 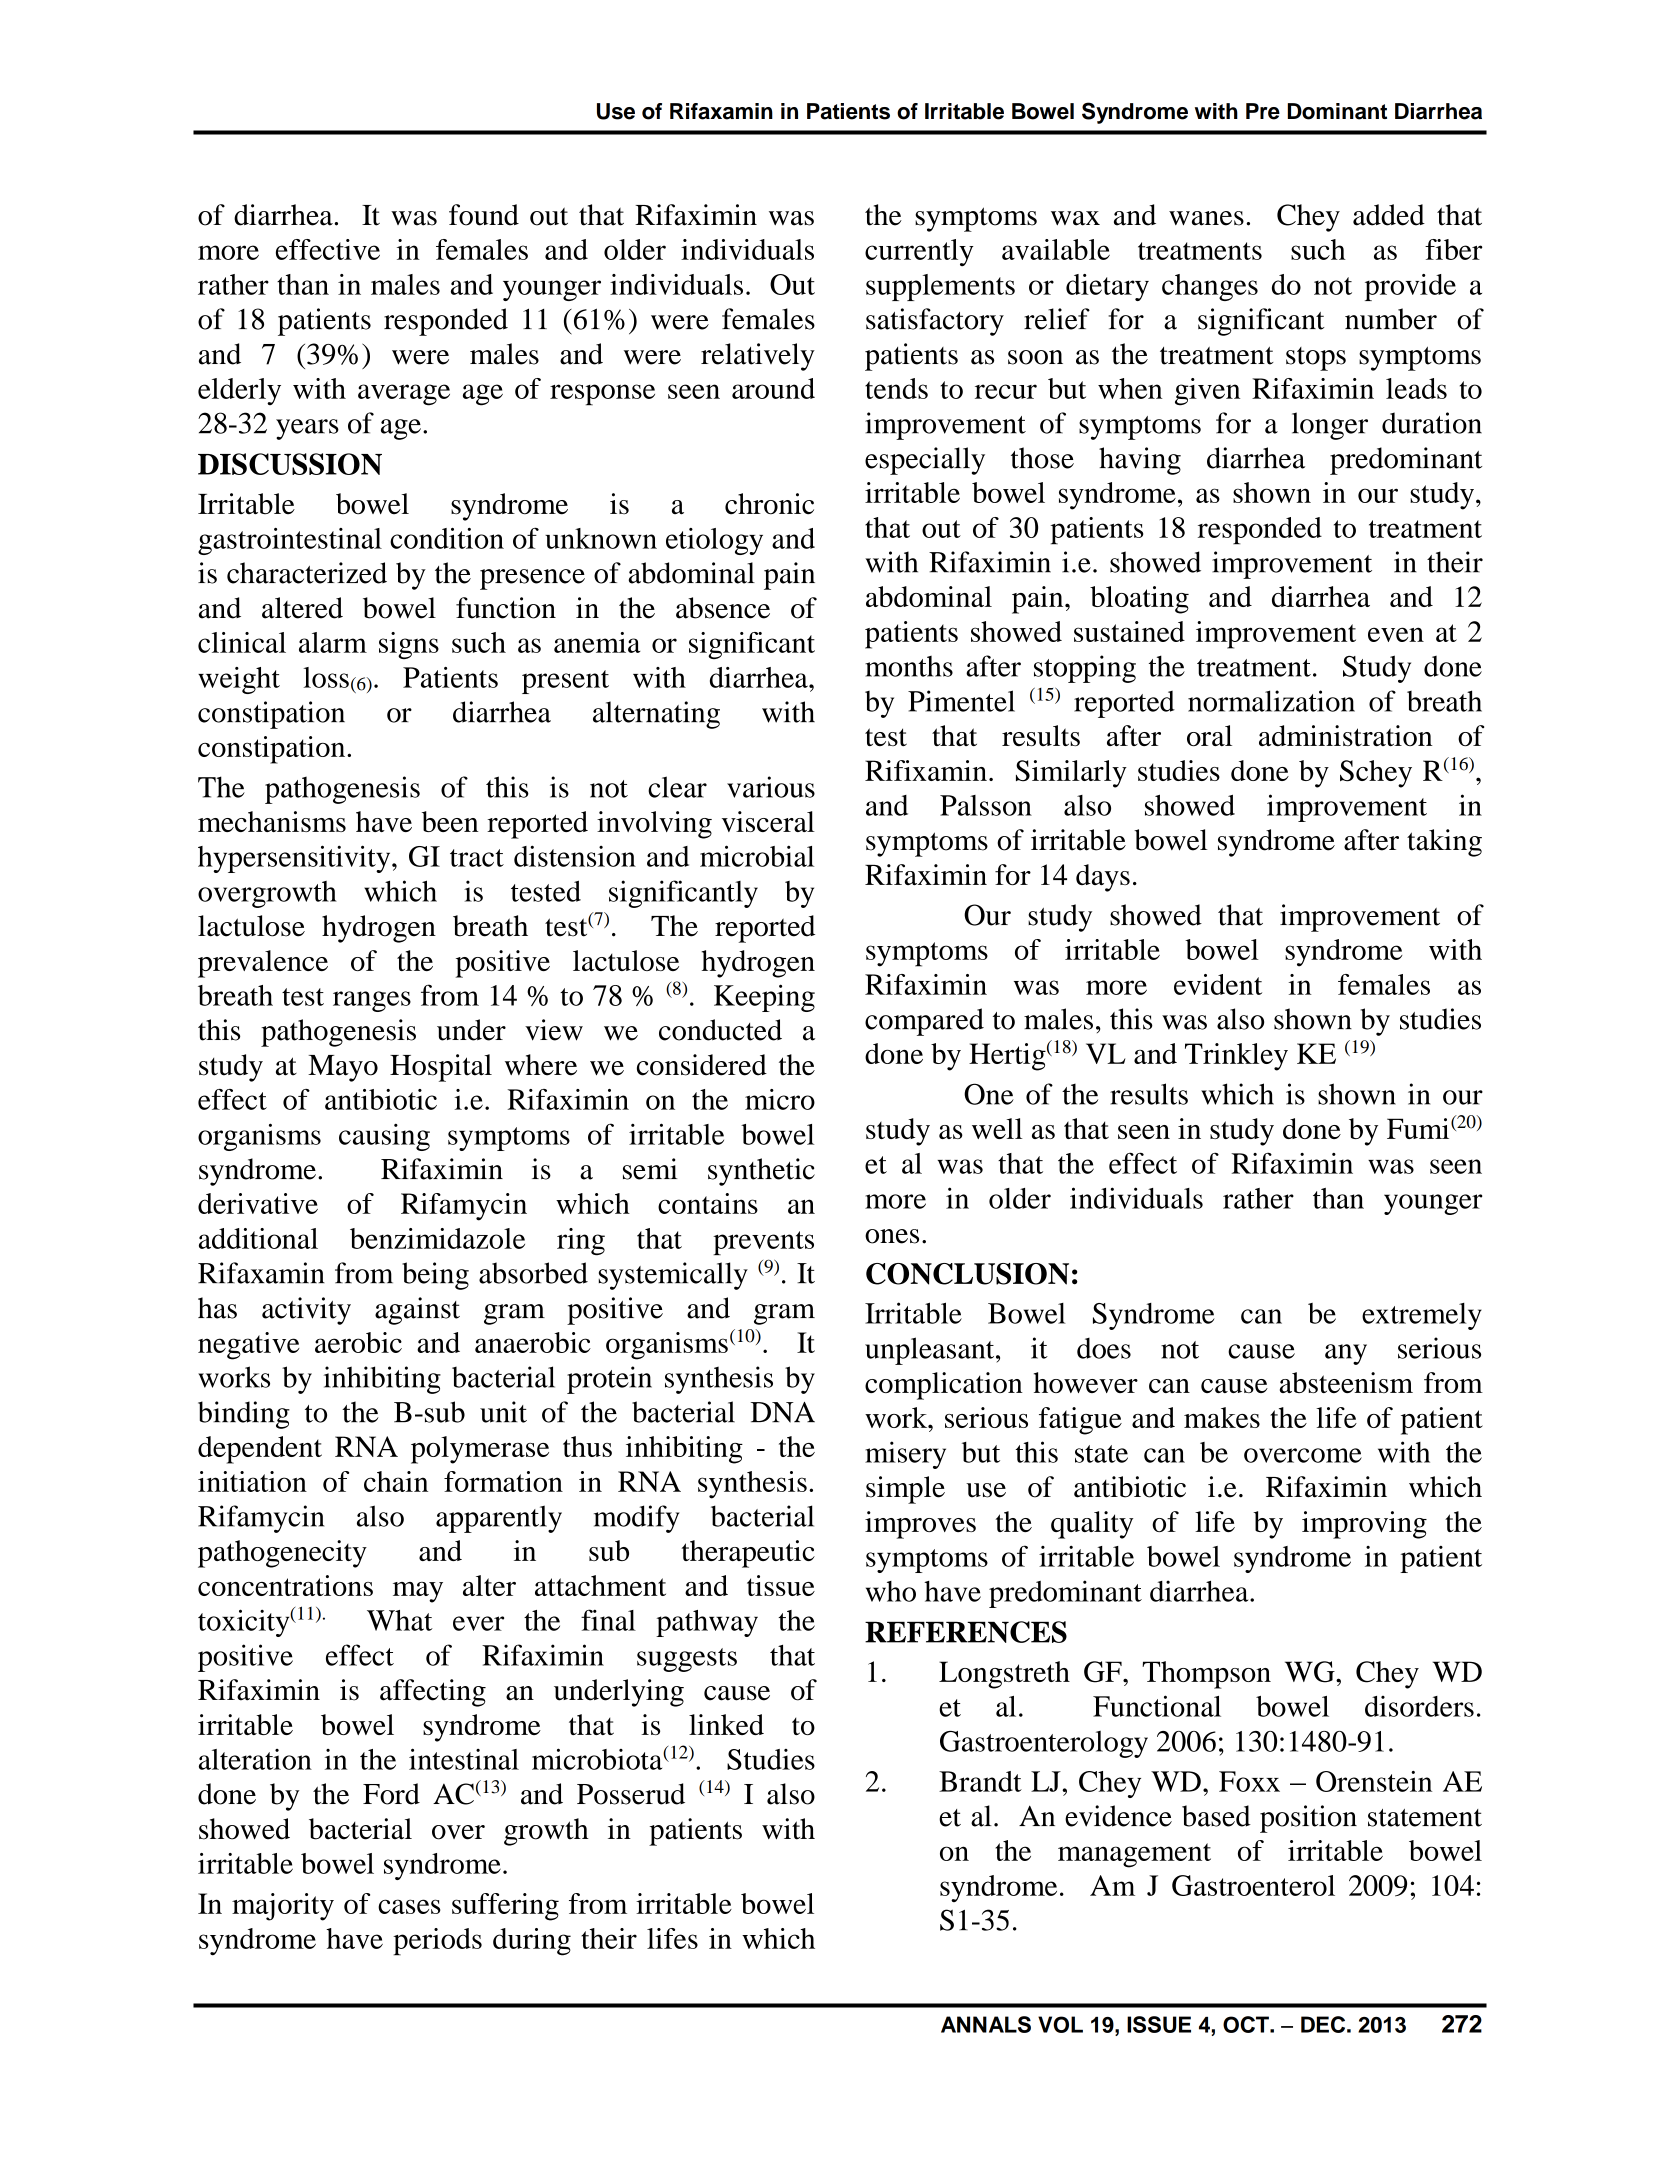 What do you see at coordinates (295, 859) in the document?
I see `hypersensitivity` at bounding box center [295, 859].
